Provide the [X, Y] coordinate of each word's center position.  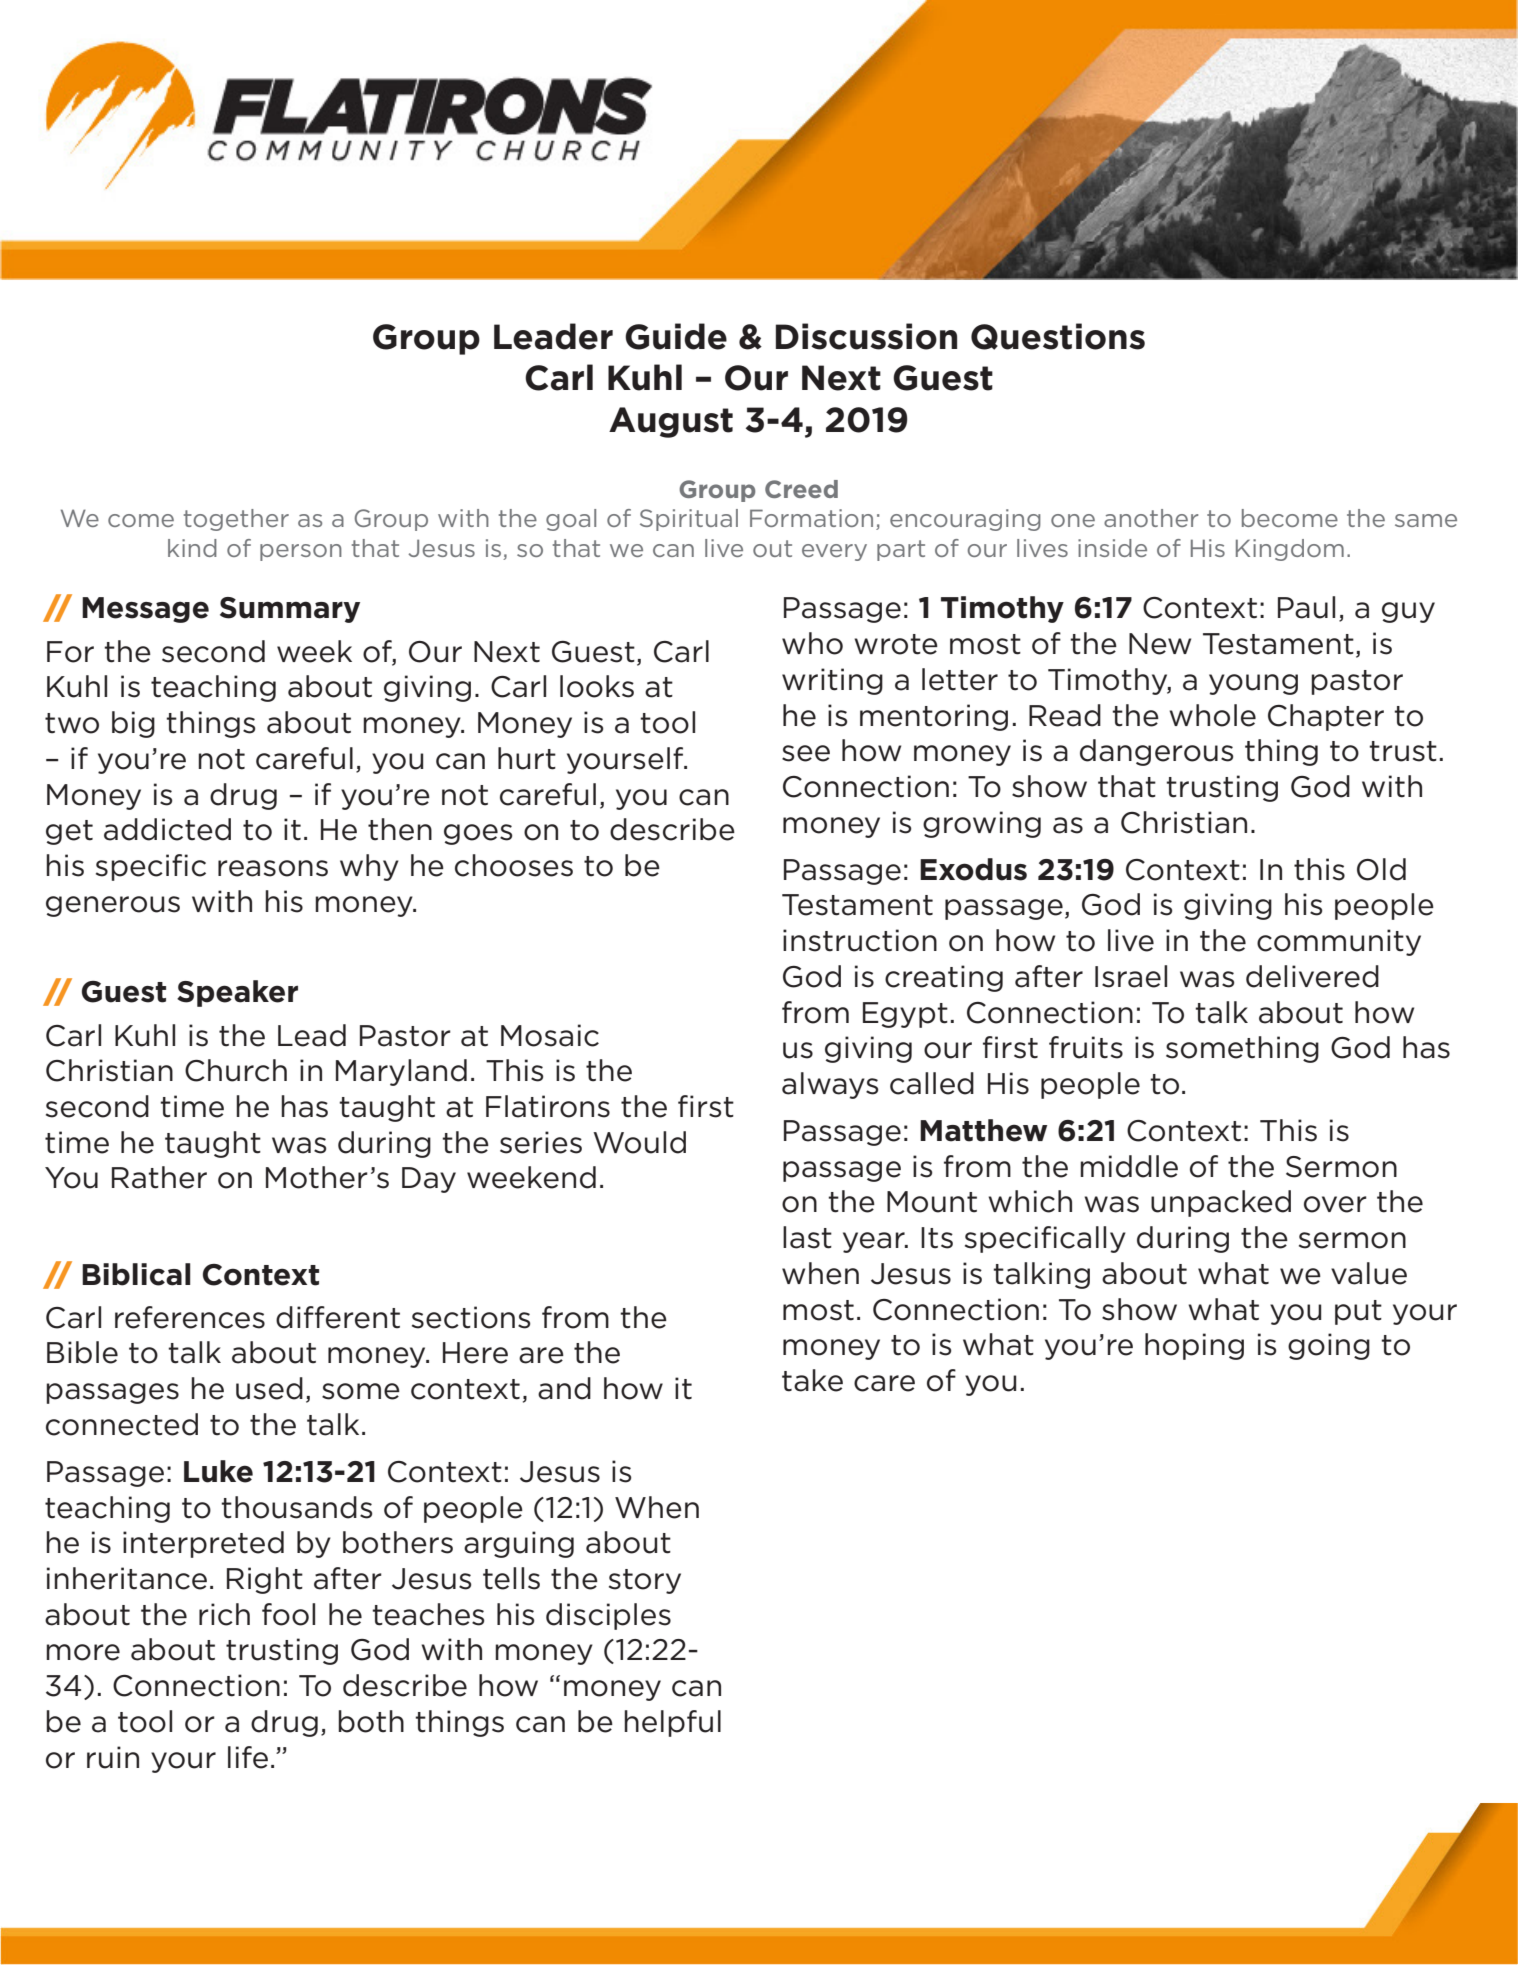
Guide [676, 336]
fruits [1086, 1047]
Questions [1058, 336]
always [830, 1085]
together [236, 520]
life [248, 1757]
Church [236, 1070]
